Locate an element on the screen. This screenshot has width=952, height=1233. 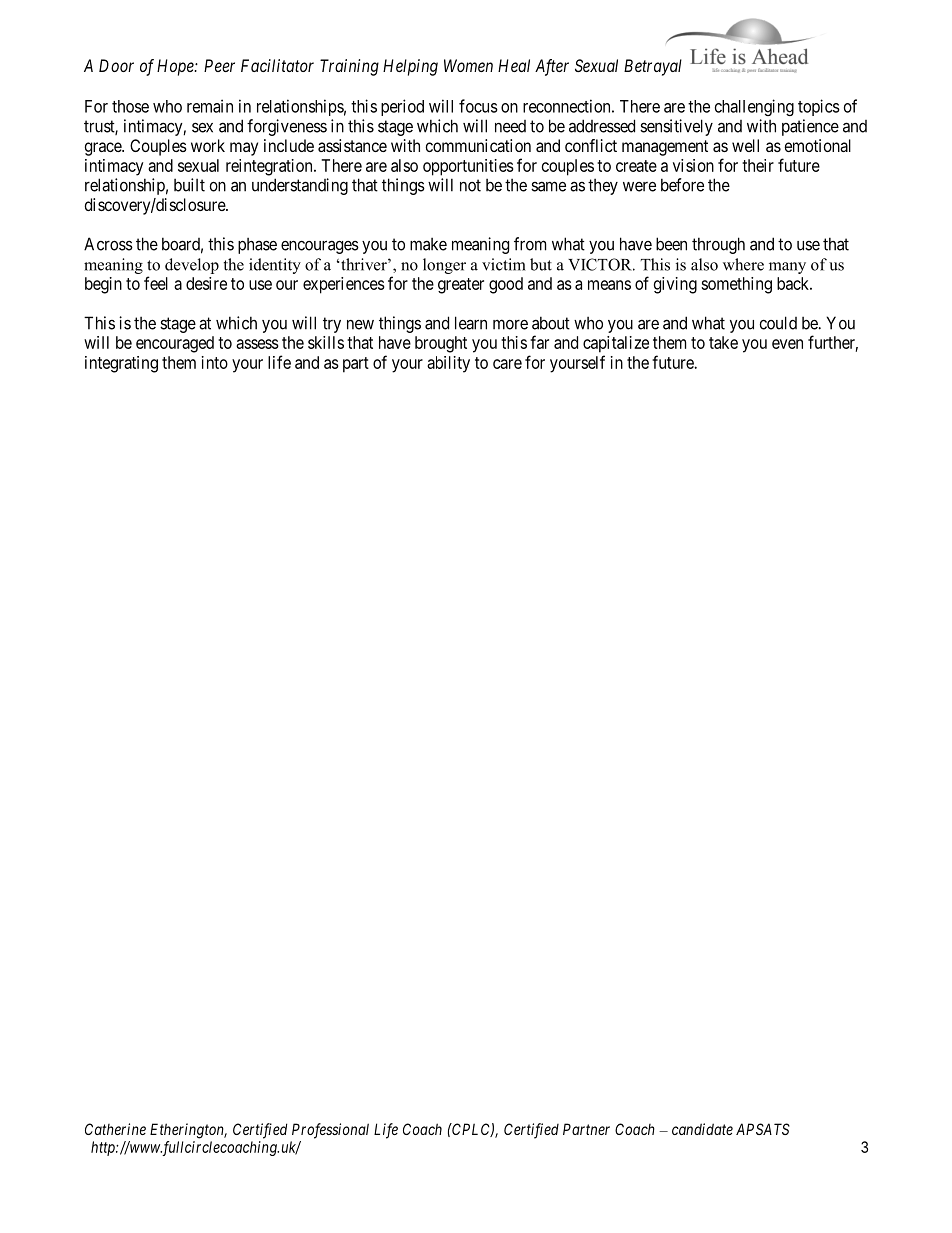
Professional is located at coordinates (330, 1131).
